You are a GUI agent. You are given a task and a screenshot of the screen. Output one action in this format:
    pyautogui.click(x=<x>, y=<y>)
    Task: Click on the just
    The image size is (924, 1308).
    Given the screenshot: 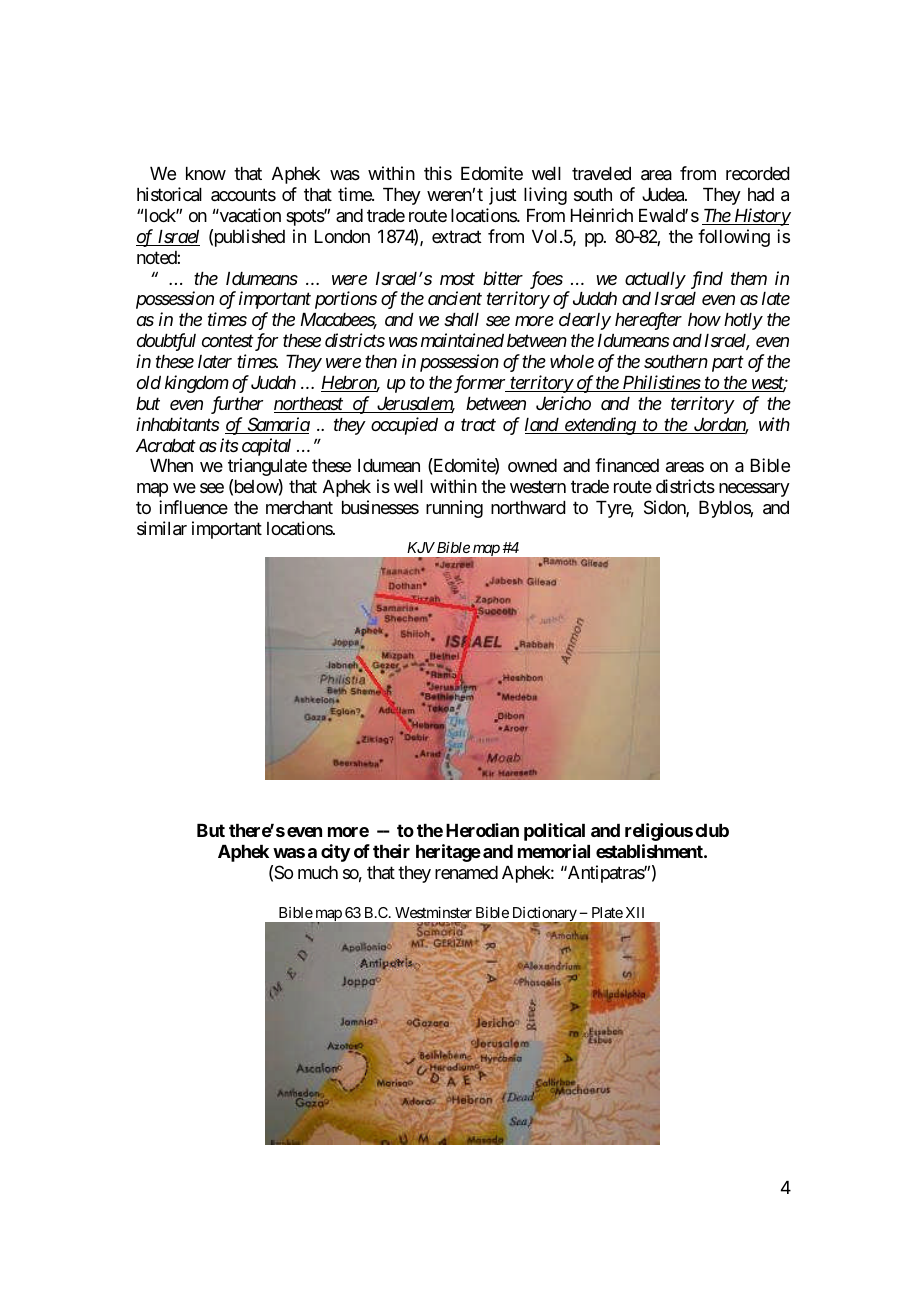 What is the action you would take?
    pyautogui.click(x=503, y=196)
